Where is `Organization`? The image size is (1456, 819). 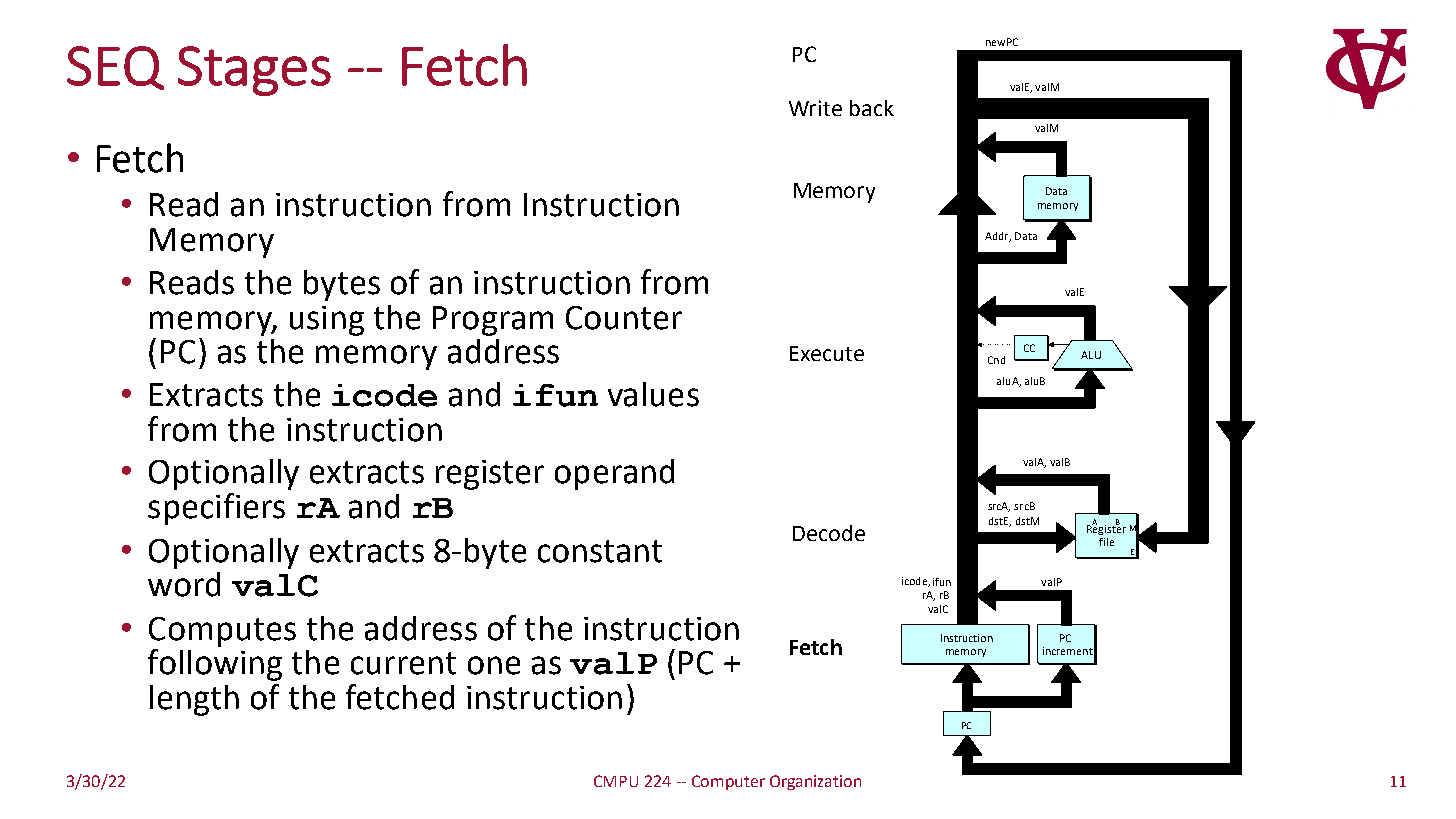
Organization is located at coordinates (815, 782).
